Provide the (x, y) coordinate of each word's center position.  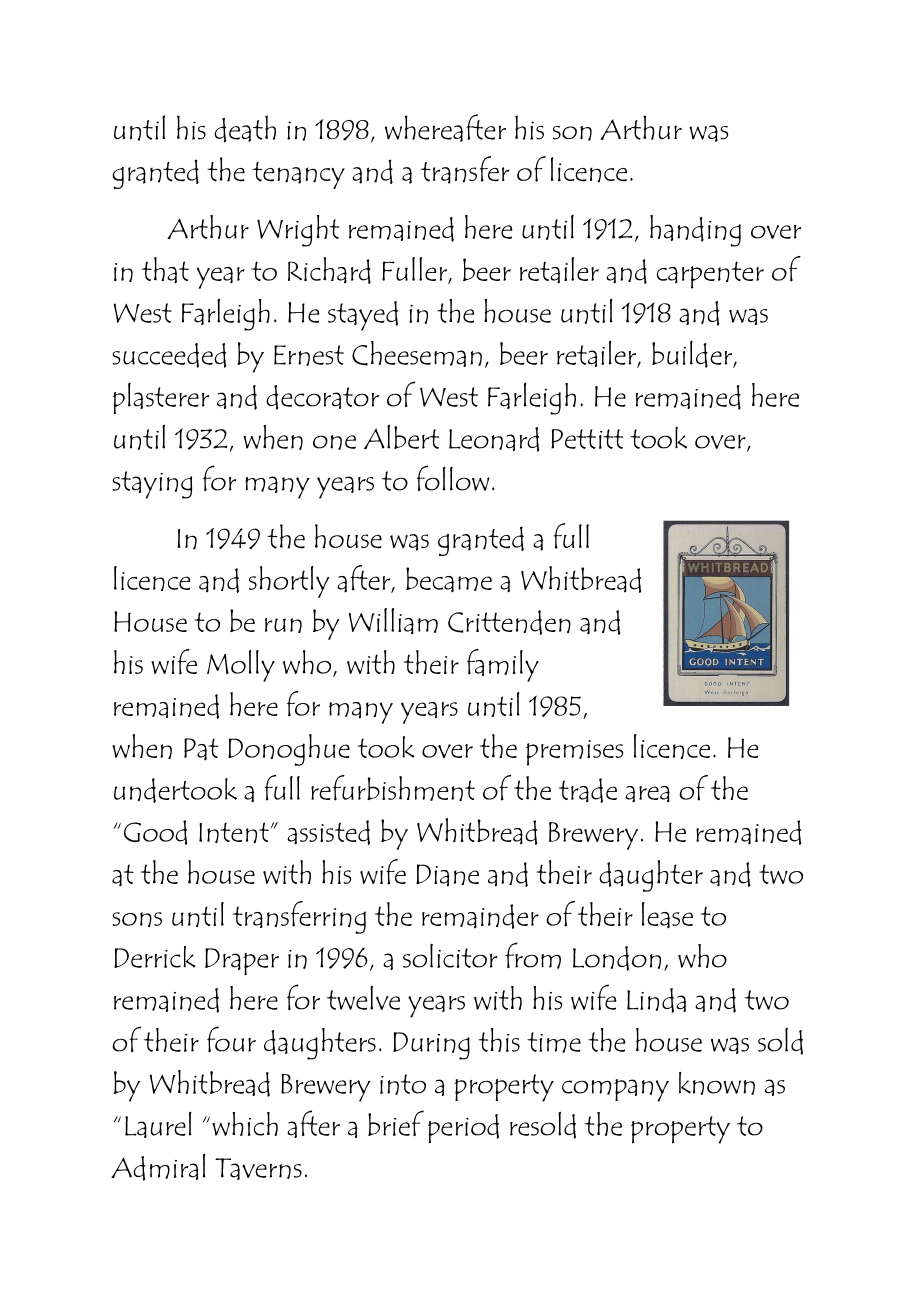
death (245, 129)
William (393, 621)
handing (695, 231)
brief (396, 1123)
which (245, 1124)
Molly (241, 666)
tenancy (298, 175)
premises (574, 753)
